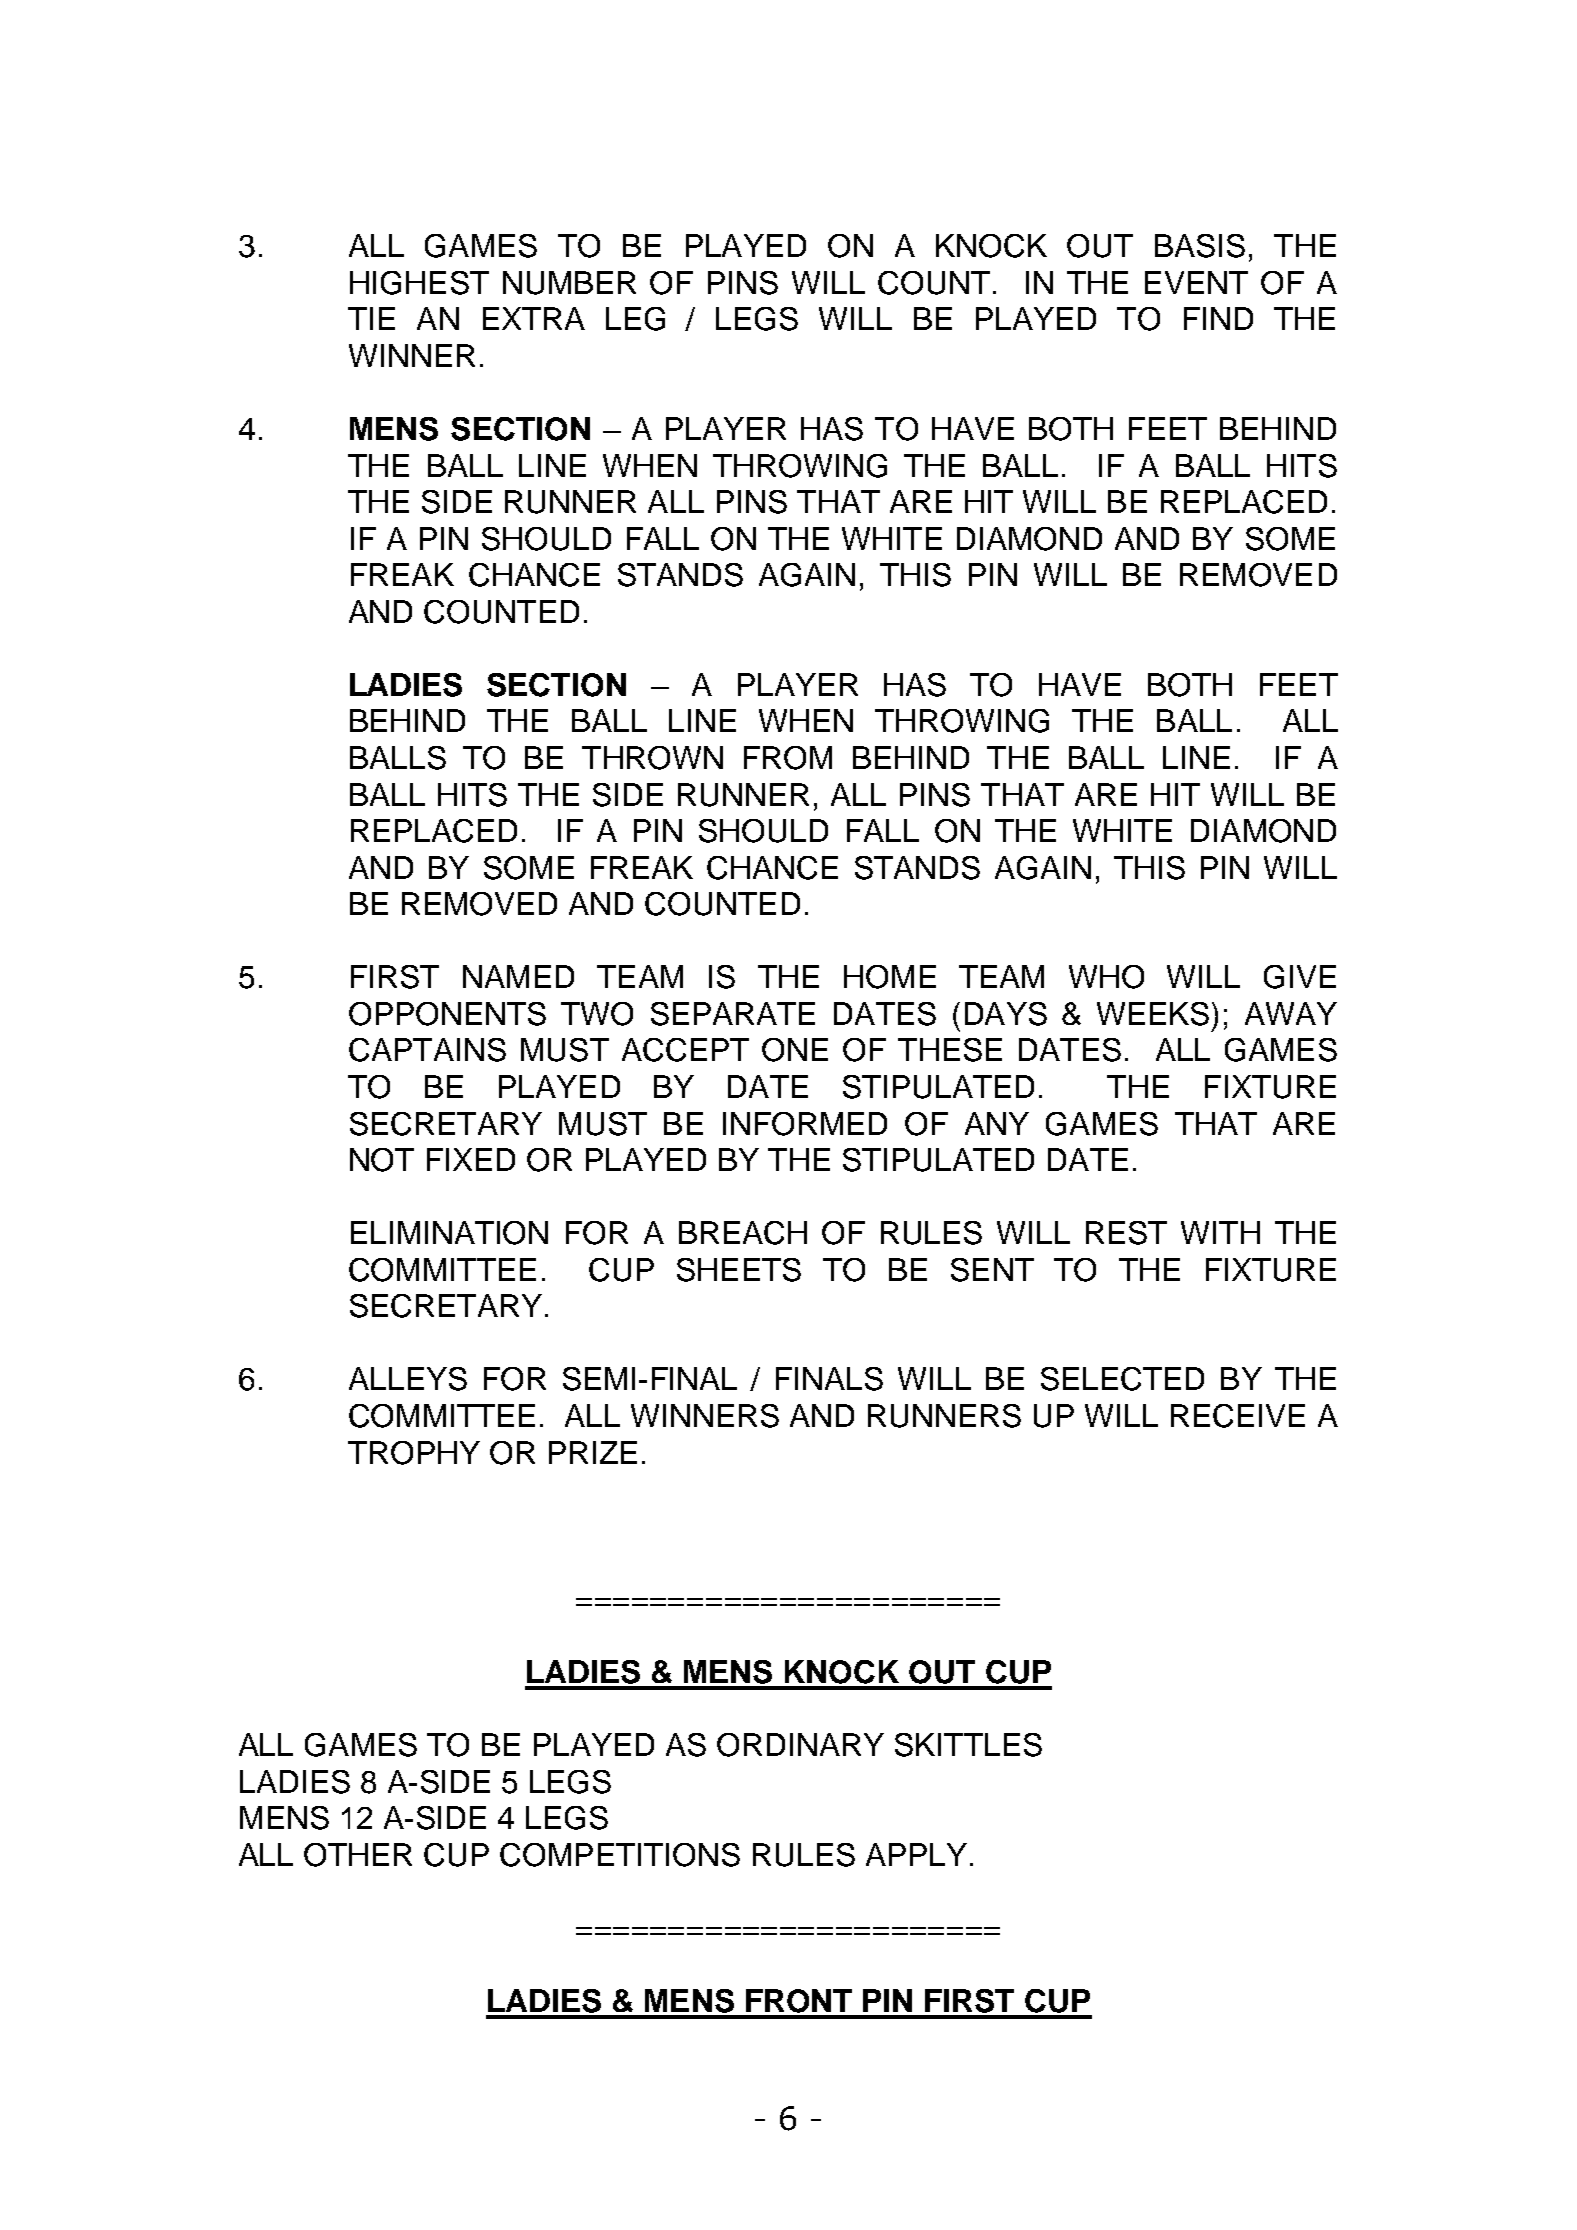  I want to click on OTHER, so click(358, 1855).
